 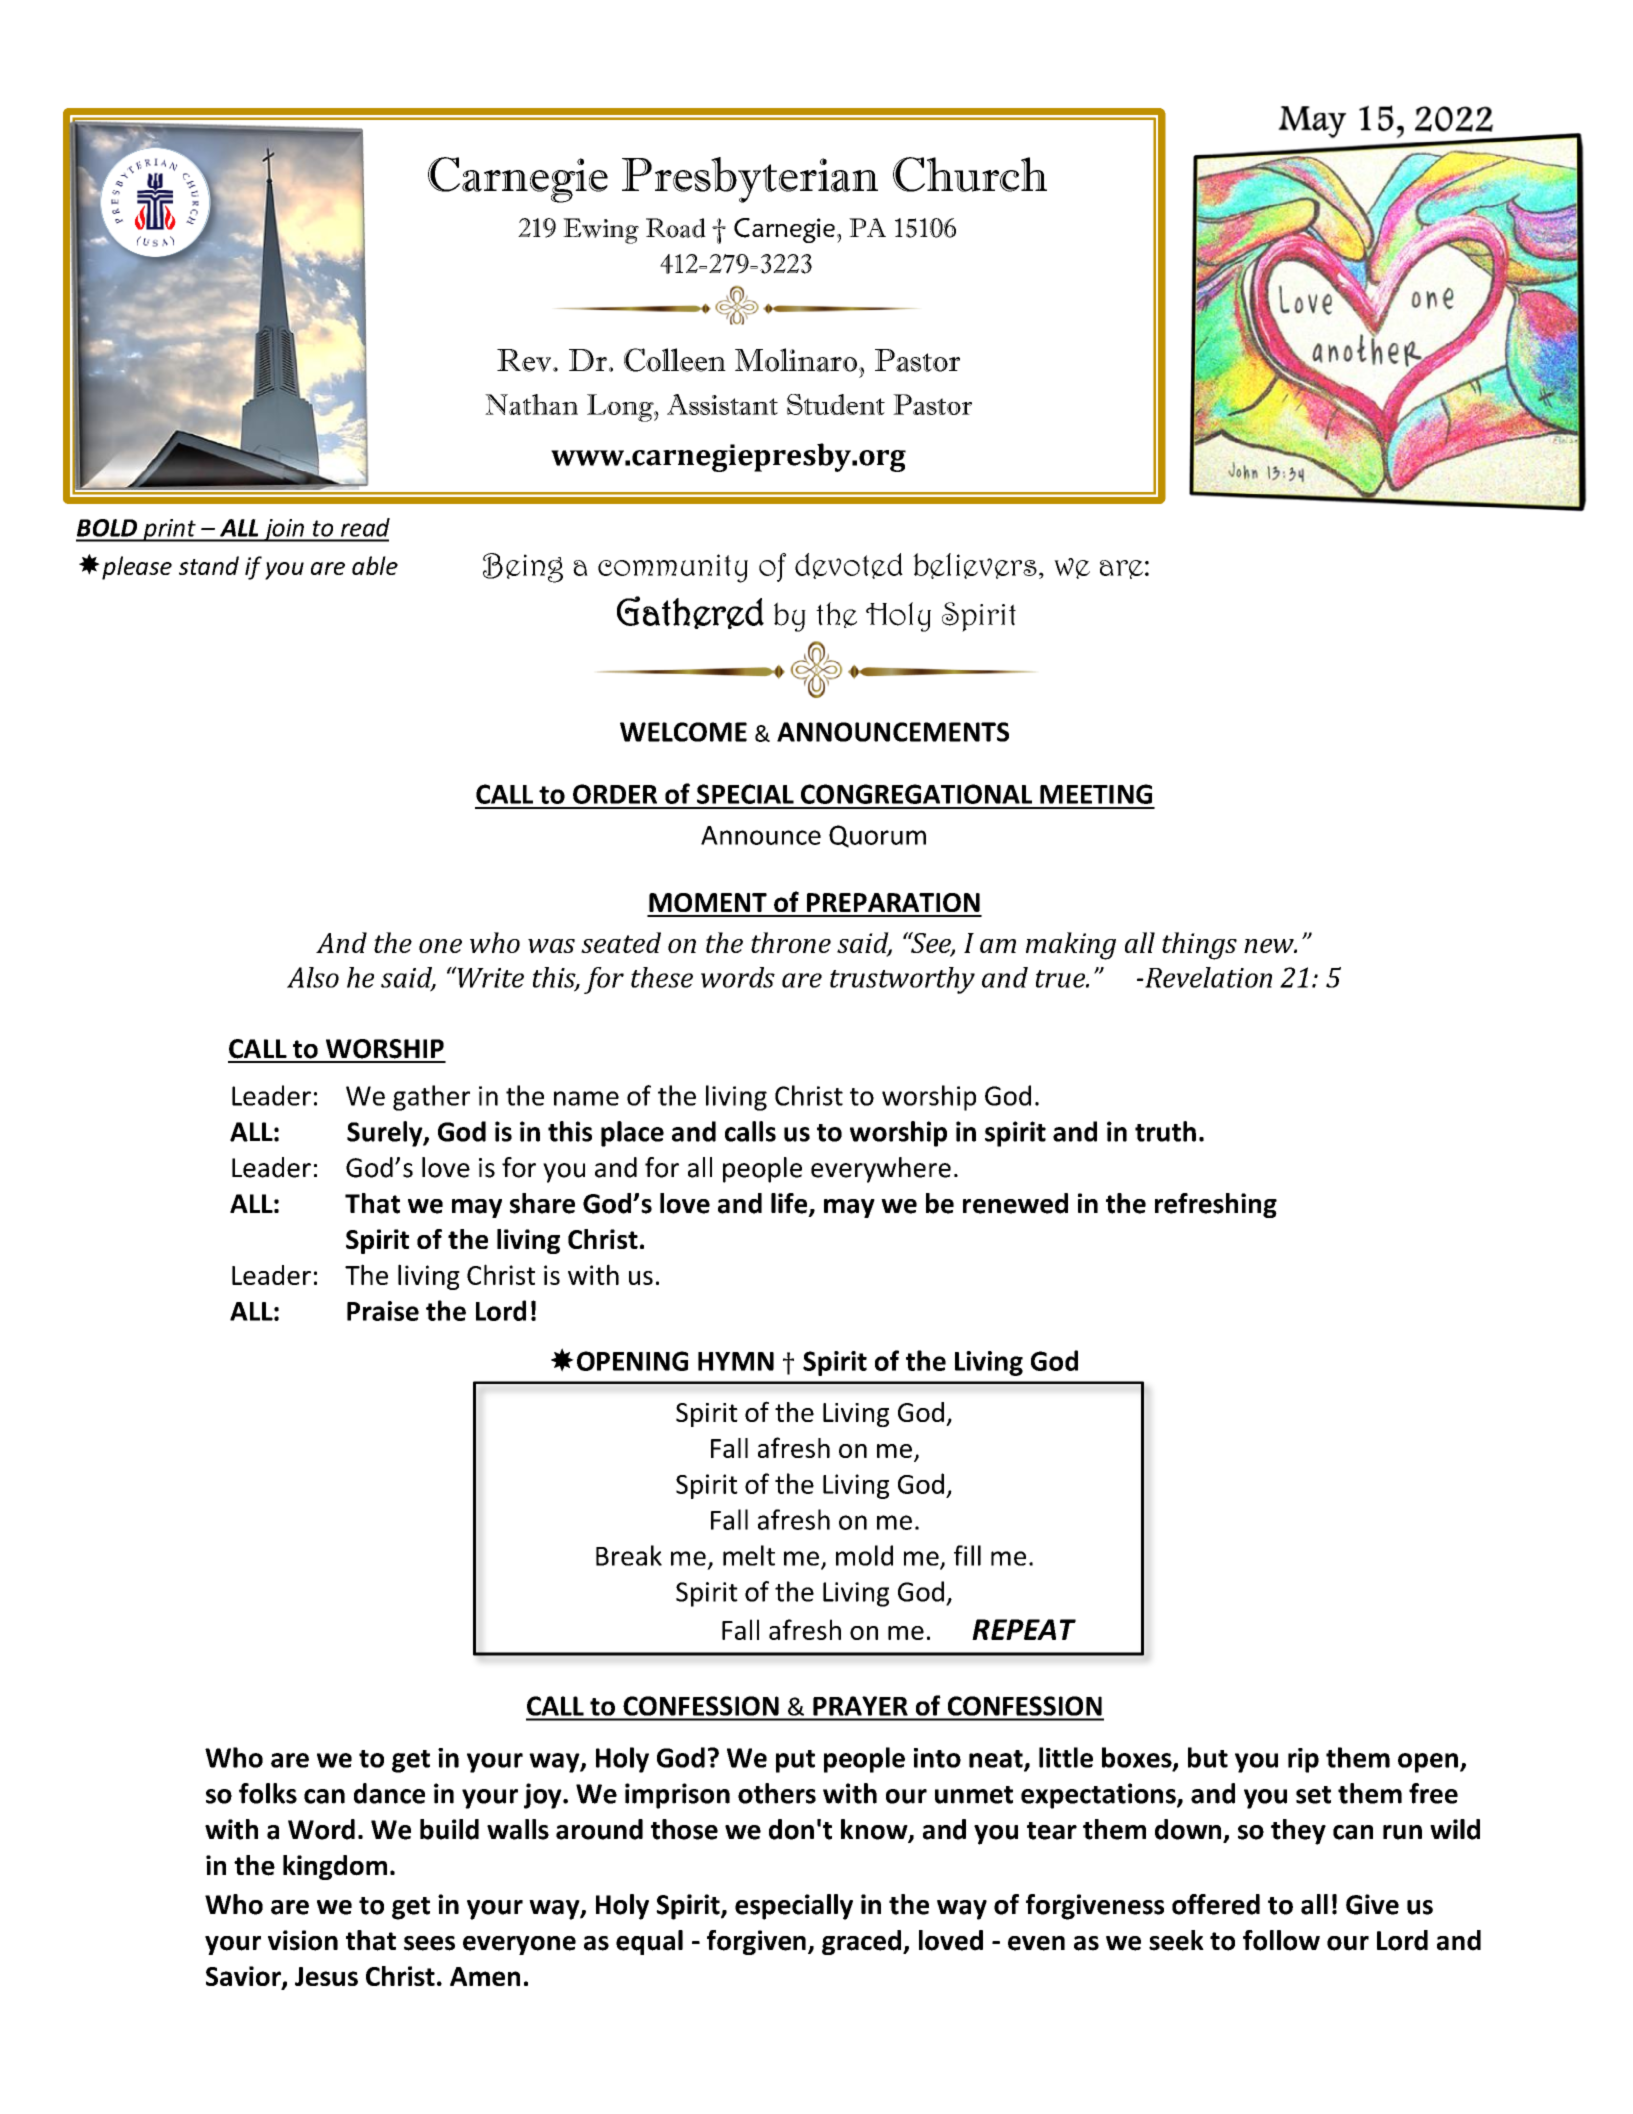 I want to click on truth, so click(x=1165, y=1131).
